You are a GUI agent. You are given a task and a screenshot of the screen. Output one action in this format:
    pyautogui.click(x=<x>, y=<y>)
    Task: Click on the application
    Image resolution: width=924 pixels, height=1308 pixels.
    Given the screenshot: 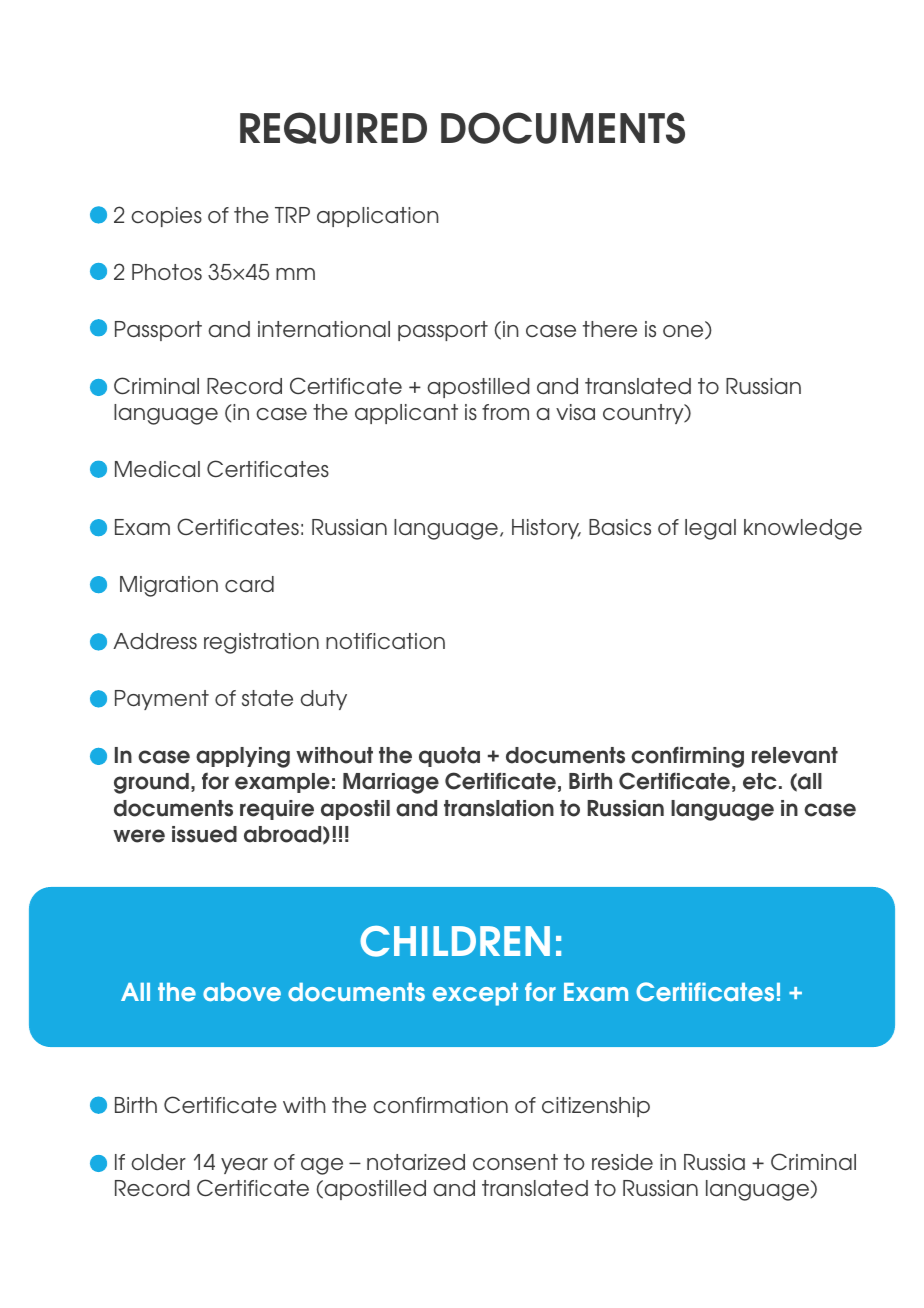 What is the action you would take?
    pyautogui.click(x=378, y=217)
